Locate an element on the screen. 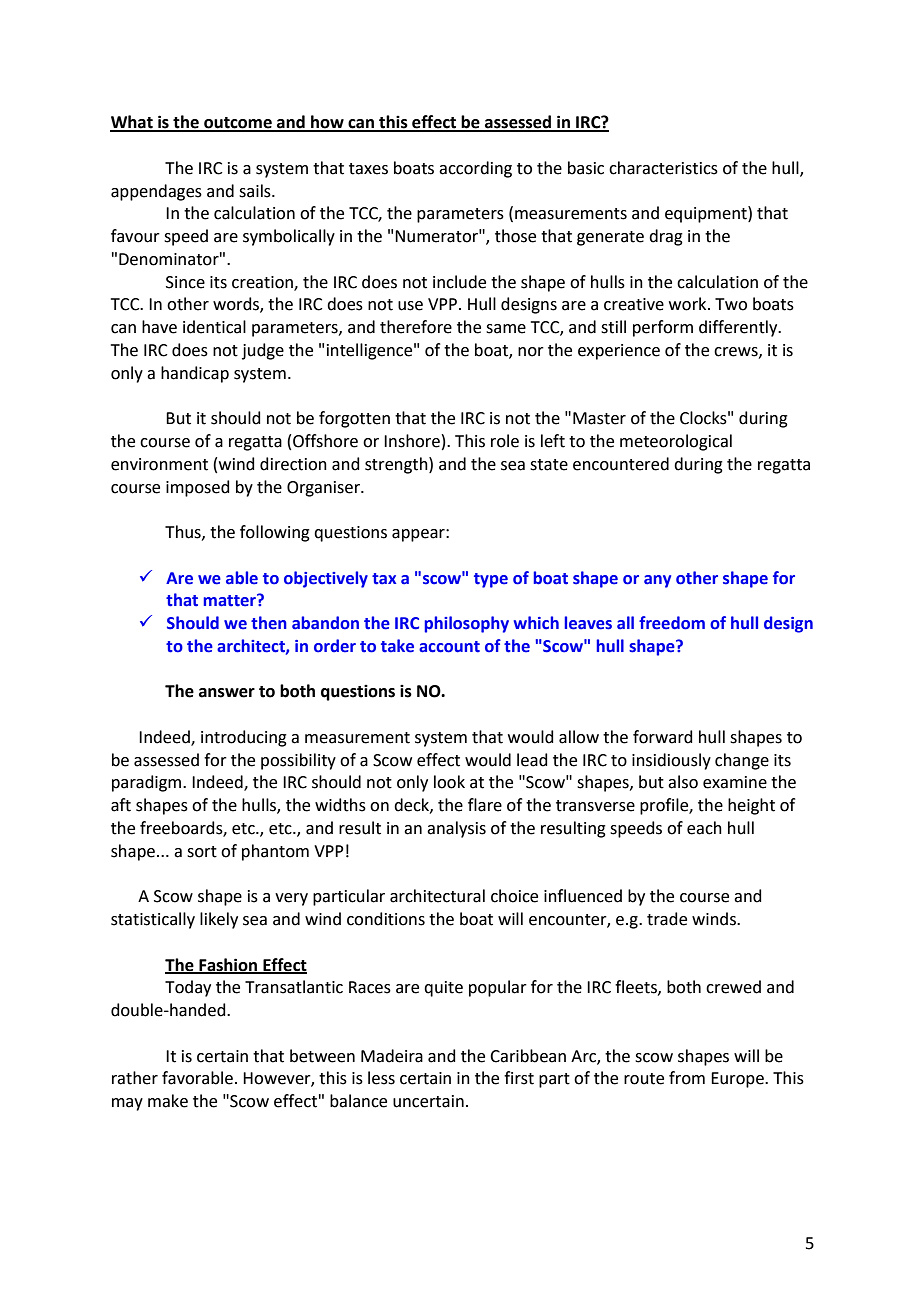 The image size is (924, 1308). paradigm is located at coordinates (148, 783).
